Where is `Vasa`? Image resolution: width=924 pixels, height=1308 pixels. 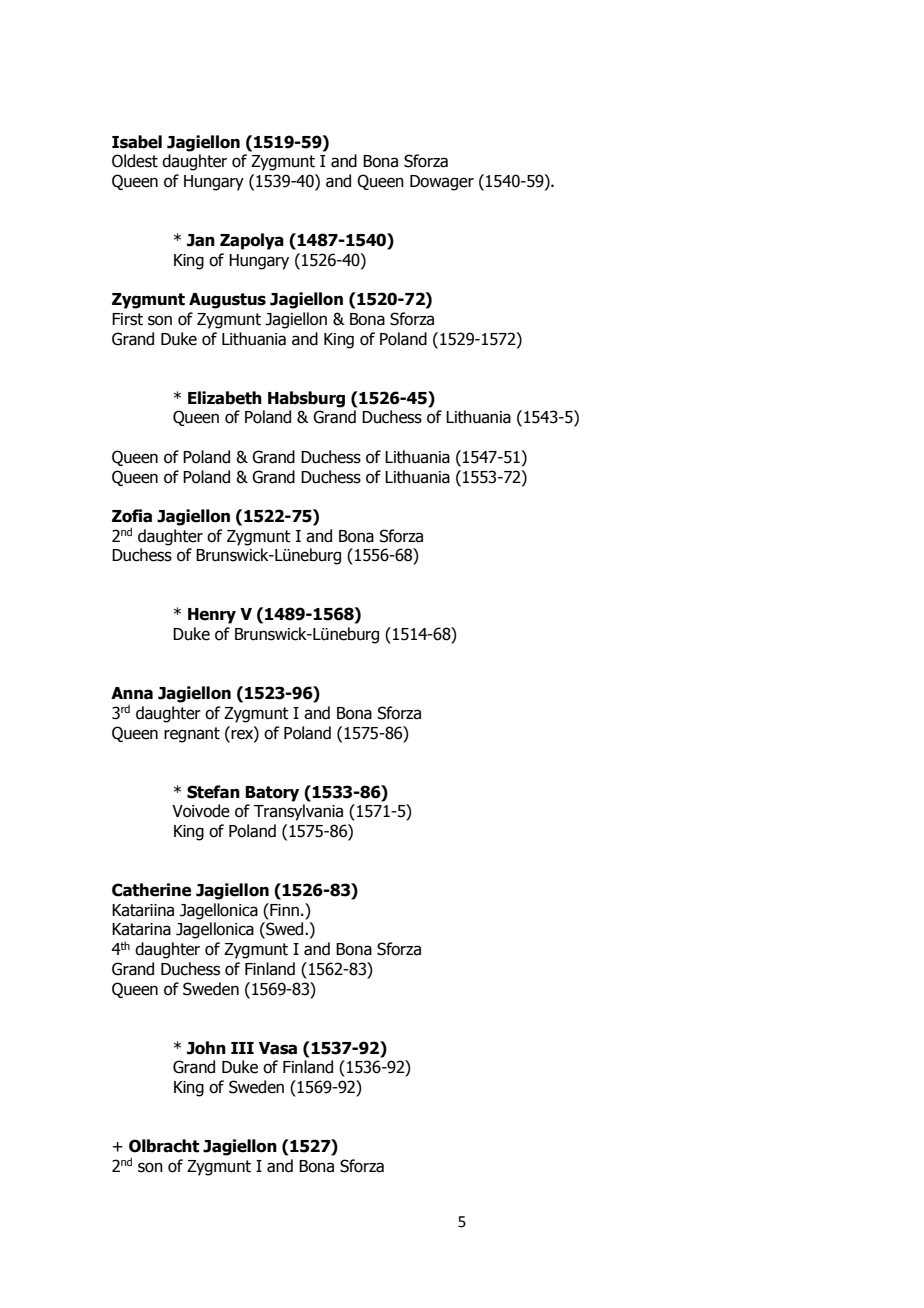 Vasa is located at coordinates (278, 1048).
